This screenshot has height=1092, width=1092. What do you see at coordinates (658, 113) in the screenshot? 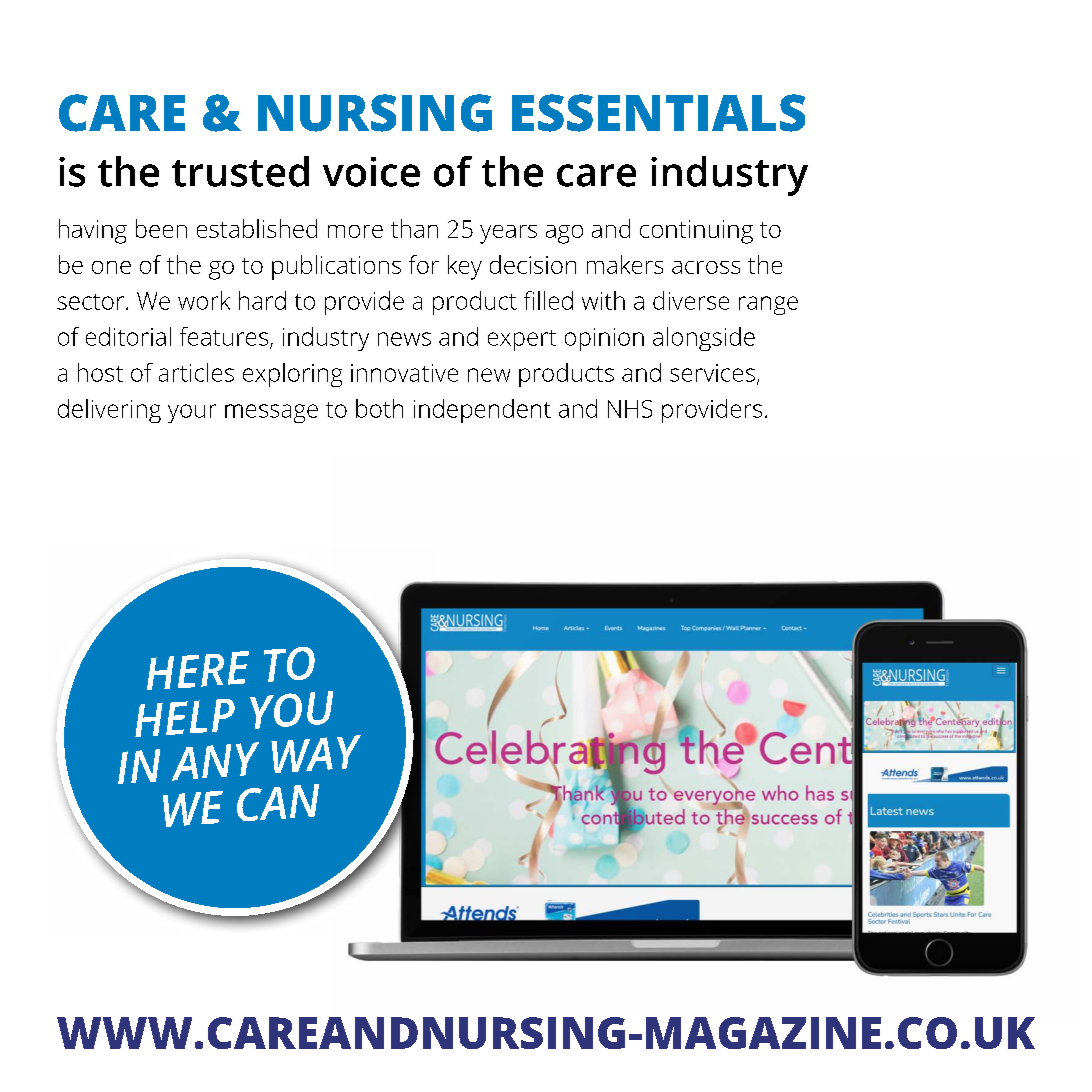
I see `ESSENTIALS` at bounding box center [658, 113].
